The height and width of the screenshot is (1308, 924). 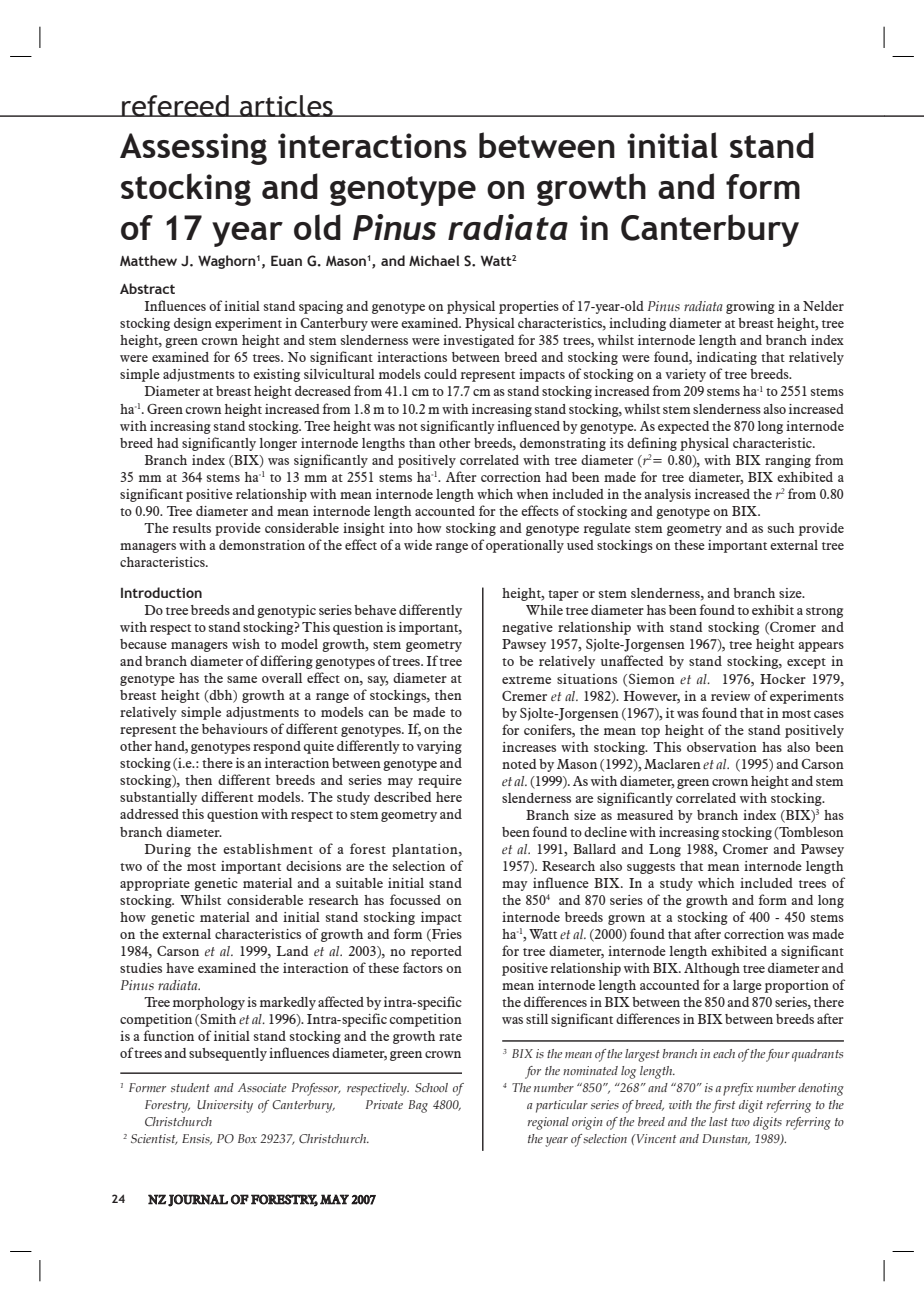 What do you see at coordinates (440, 374) in the screenshot?
I see `could` at bounding box center [440, 374].
